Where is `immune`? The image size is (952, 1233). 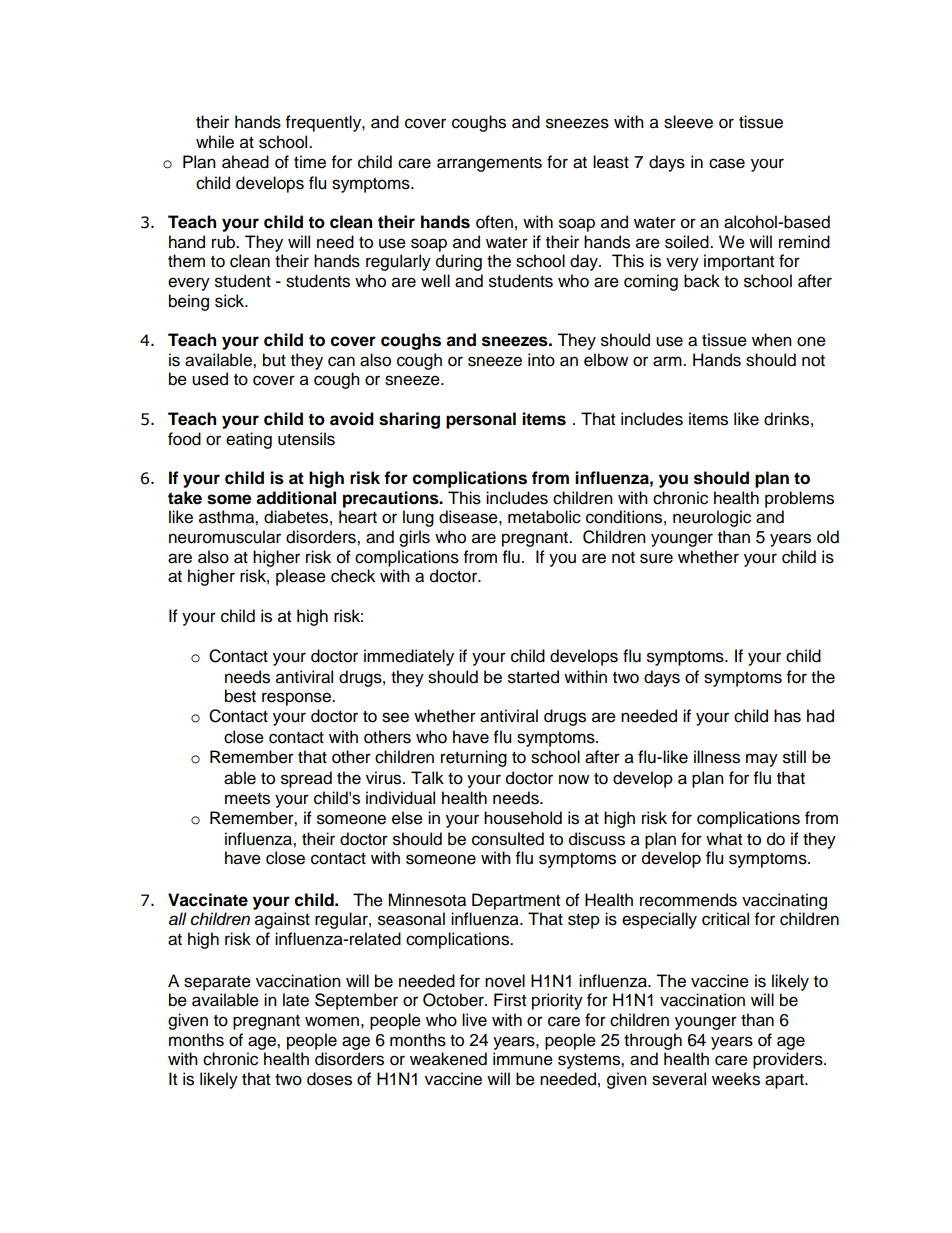 immune is located at coordinates (523, 1059).
